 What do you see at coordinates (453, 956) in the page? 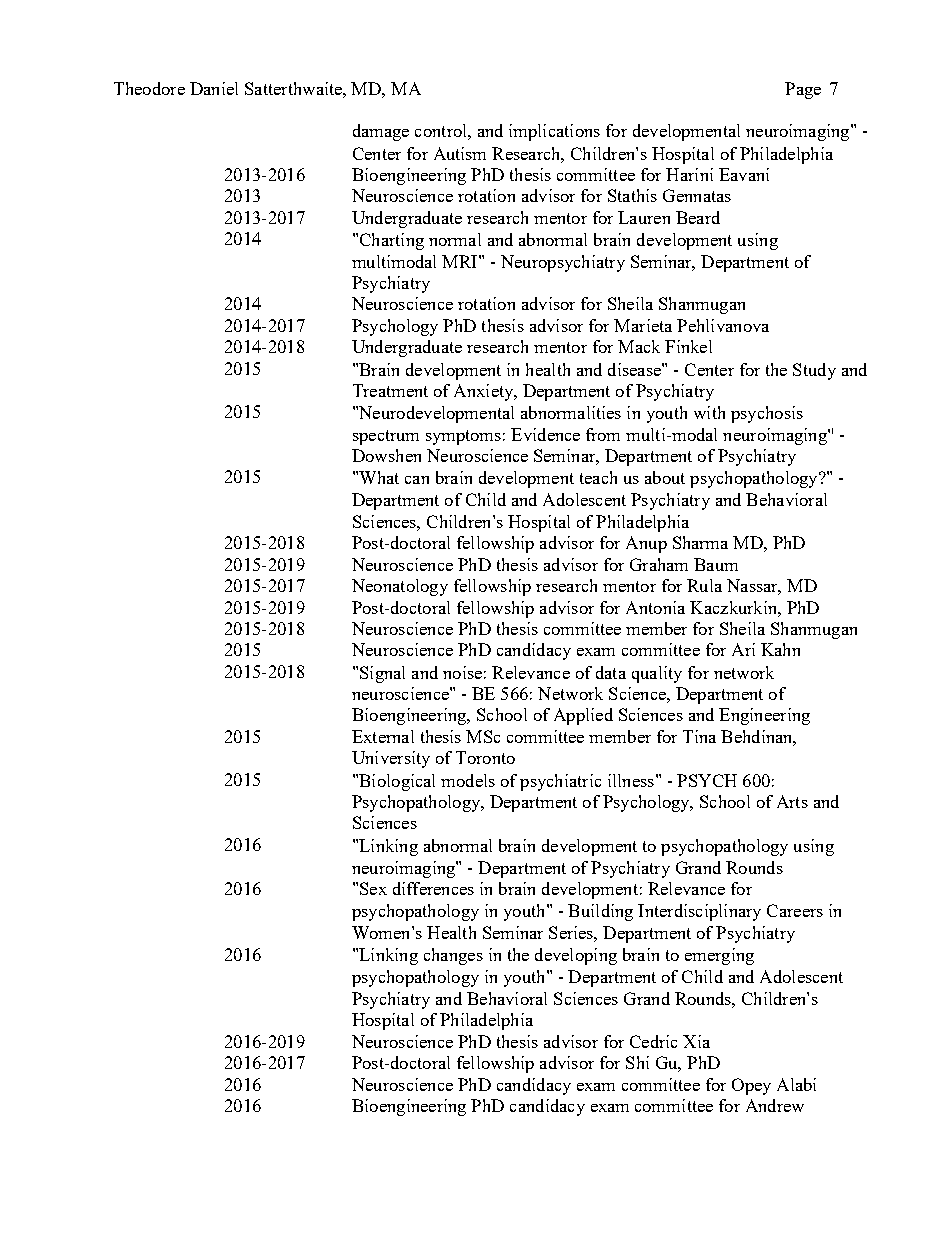
I see `changes` at bounding box center [453, 956].
